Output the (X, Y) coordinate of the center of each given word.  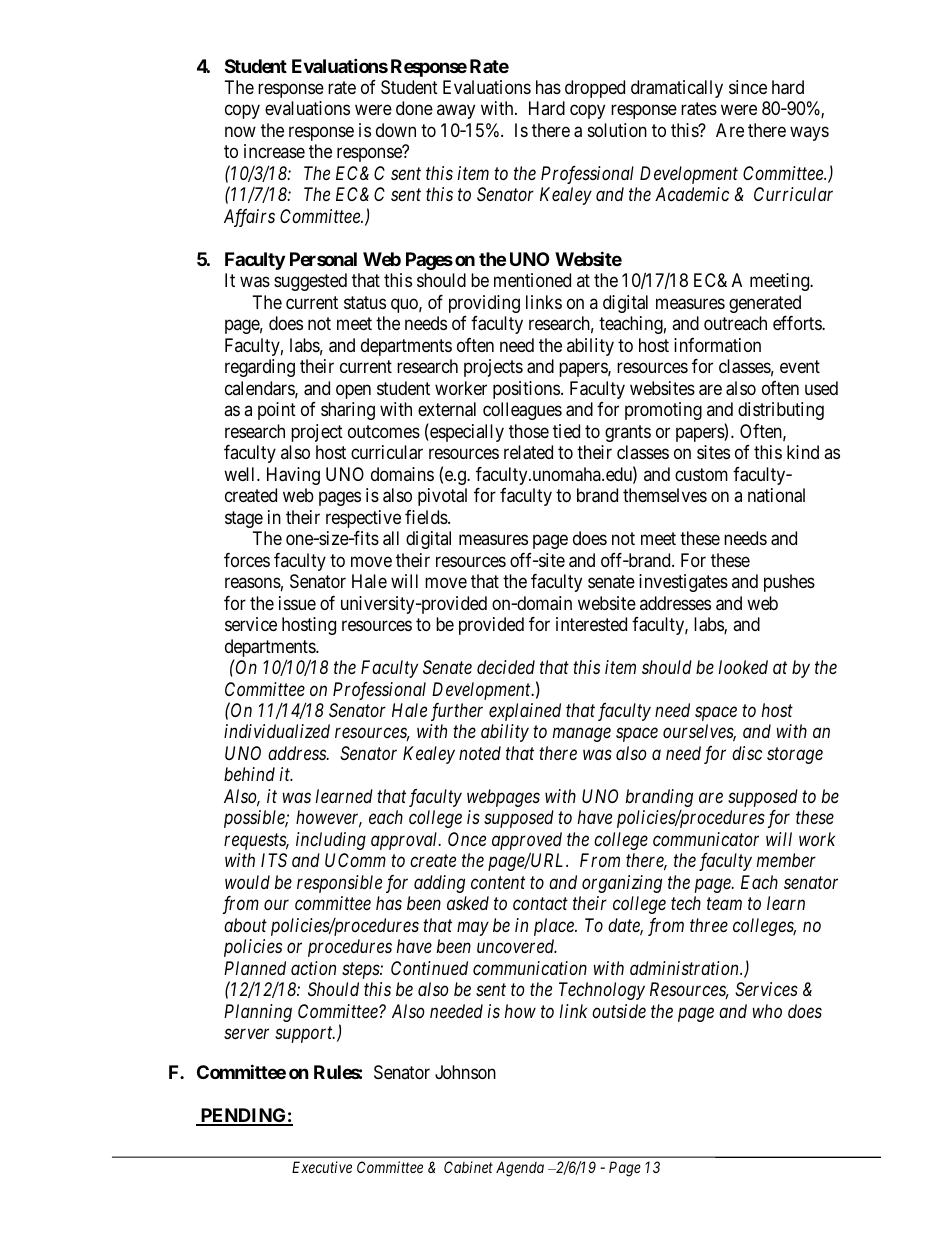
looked (743, 667)
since (748, 87)
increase (274, 151)
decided (506, 667)
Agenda (520, 1169)
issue (297, 603)
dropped (595, 89)
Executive (322, 1167)
